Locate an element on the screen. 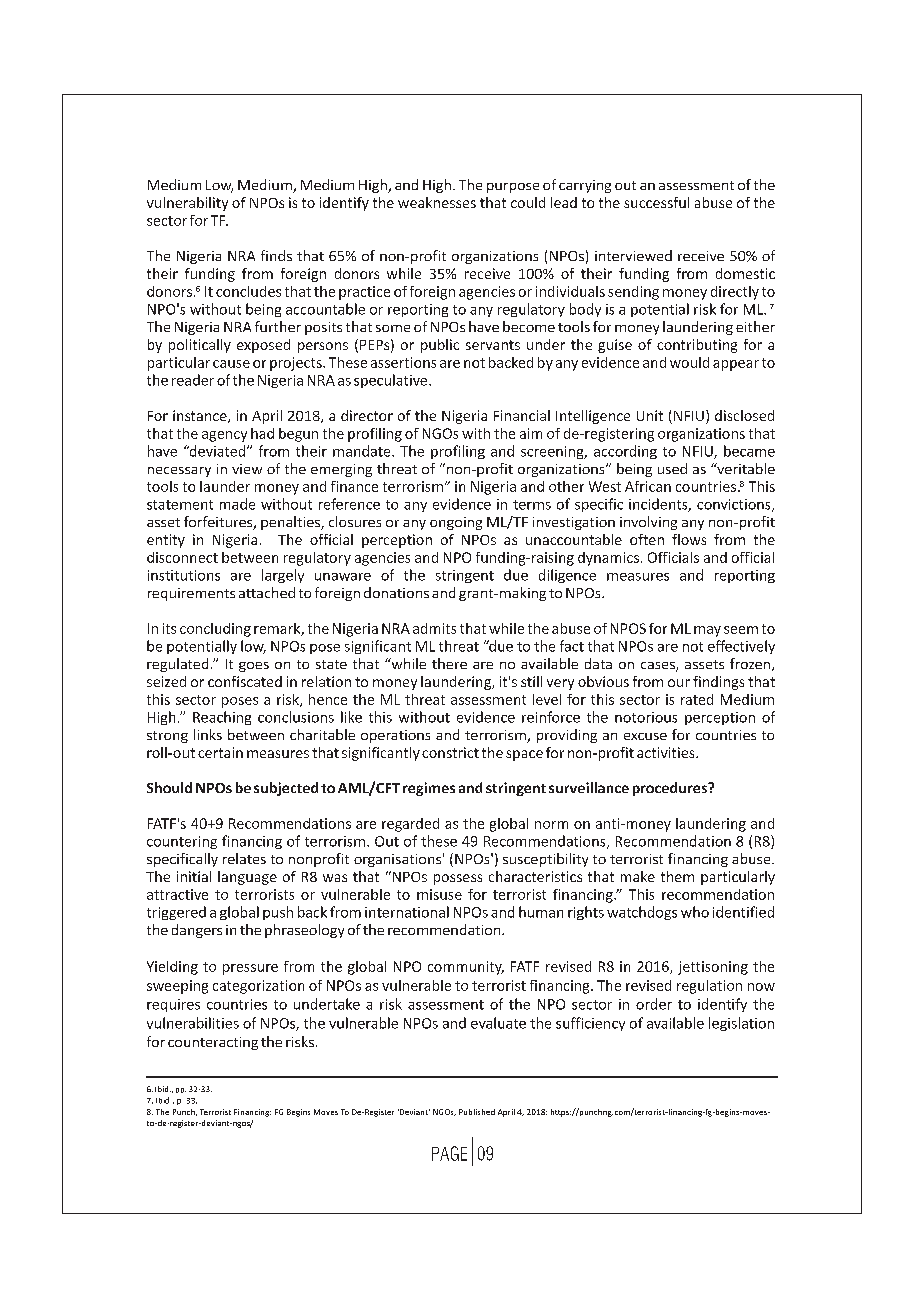 The width and height of the screenshot is (924, 1308). vulnerability is located at coordinates (187, 204).
